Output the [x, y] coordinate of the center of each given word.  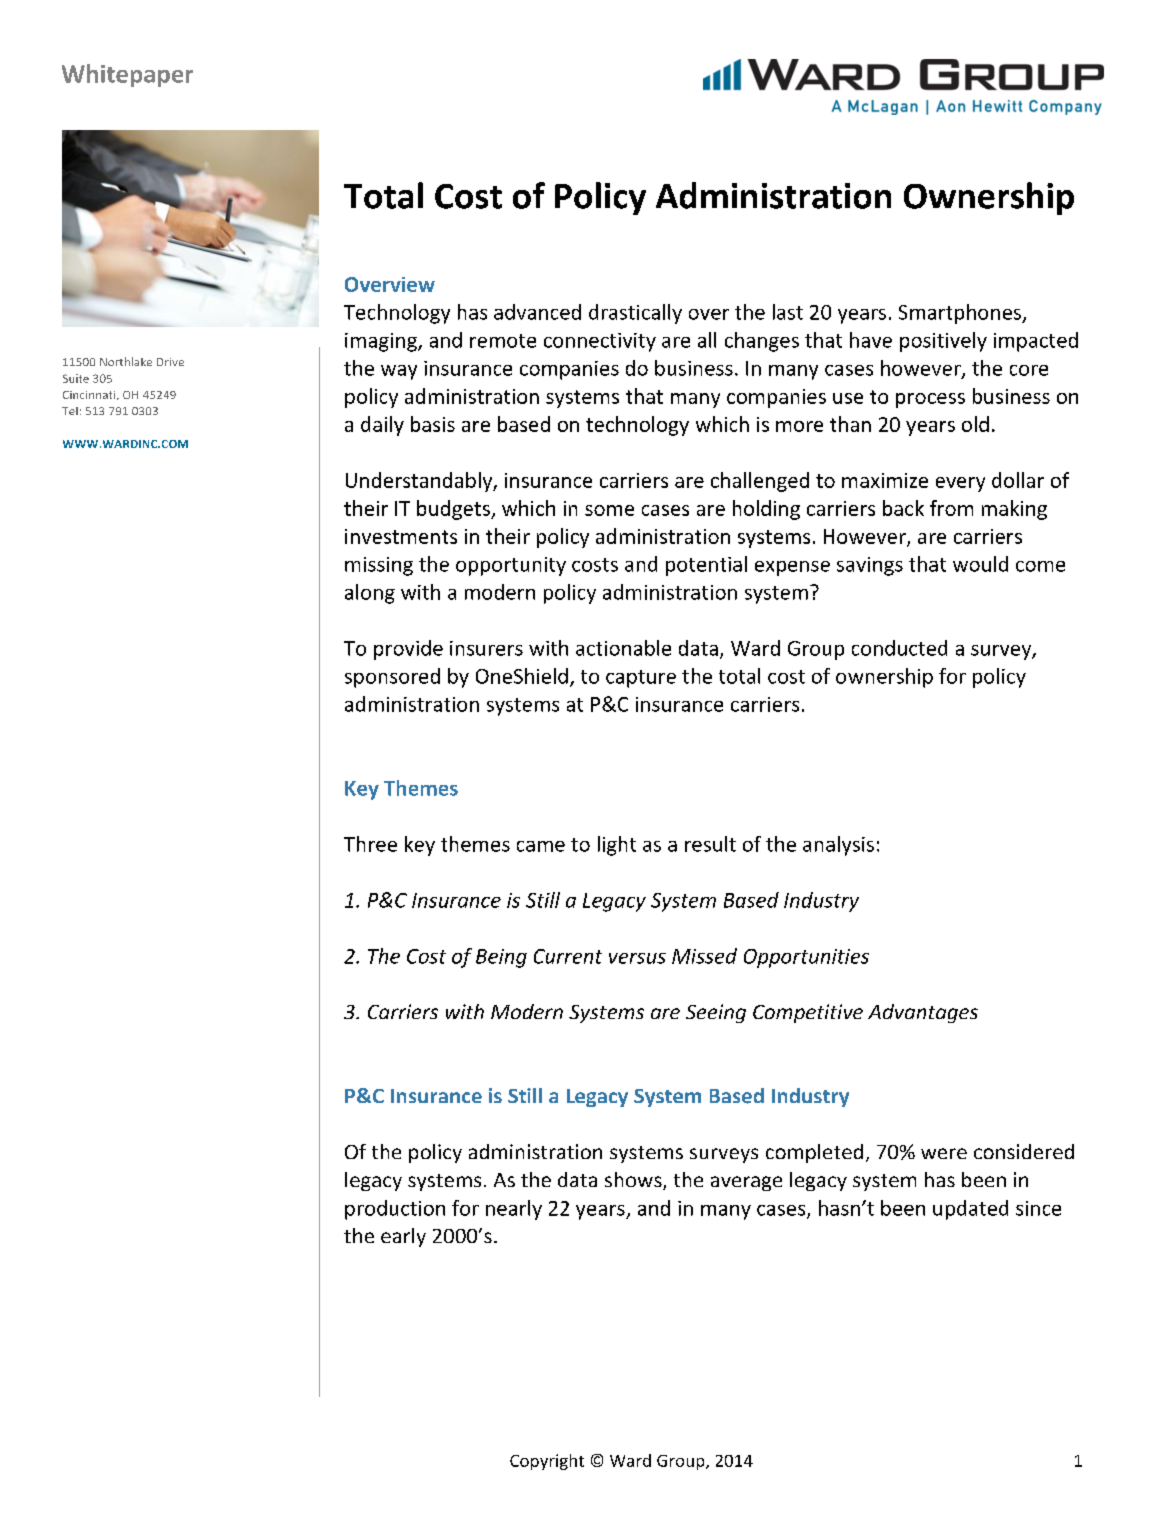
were [944, 1153]
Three [370, 844]
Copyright [547, 1462]
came [541, 846]
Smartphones [961, 314]
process [930, 400]
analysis [838, 846]
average [746, 1183]
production [395, 1210]
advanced [537, 312]
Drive [170, 362]
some [609, 510]
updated [970, 1210]
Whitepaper [127, 75]
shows [634, 1181]
